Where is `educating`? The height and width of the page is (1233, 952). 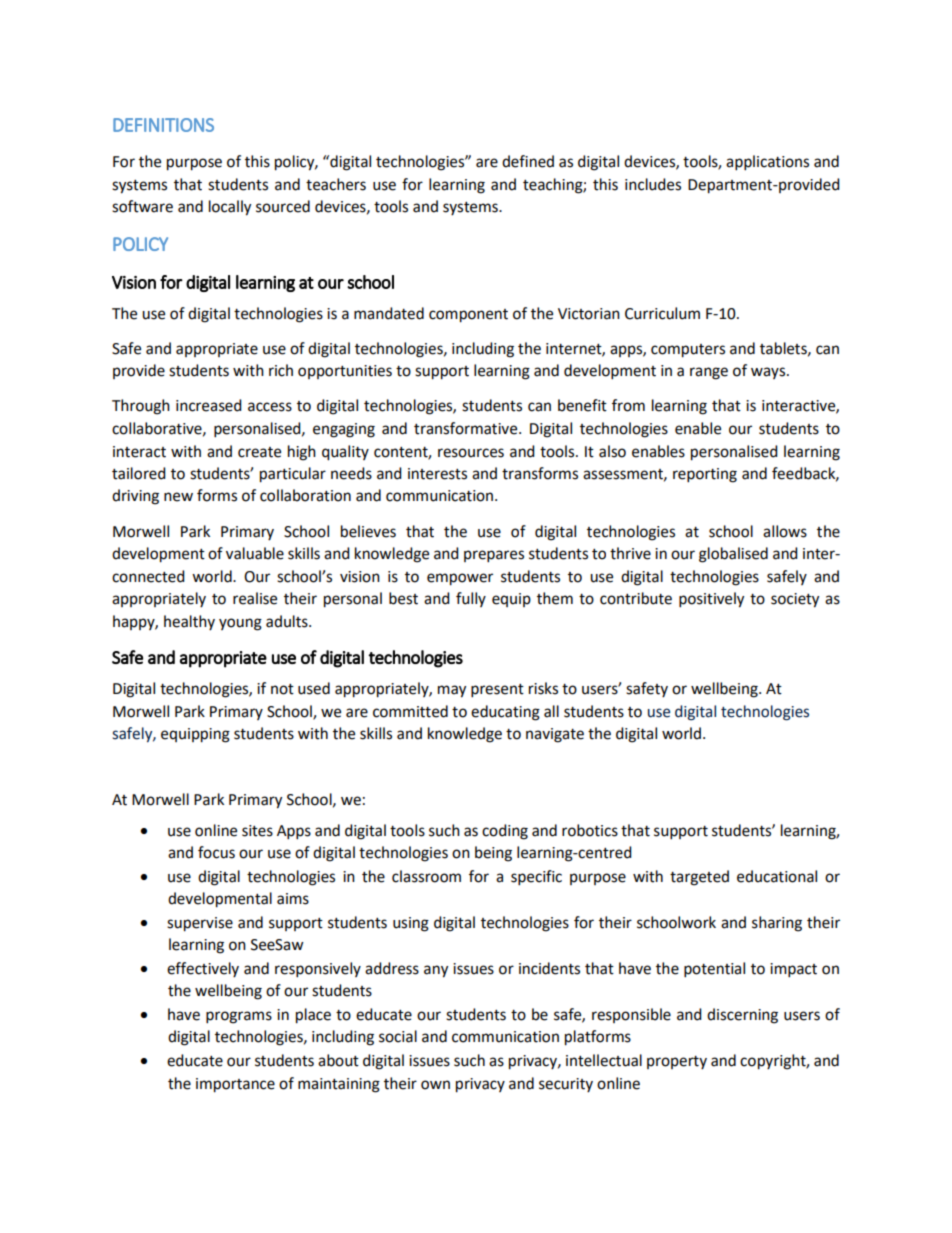 educating is located at coordinates (505, 713).
